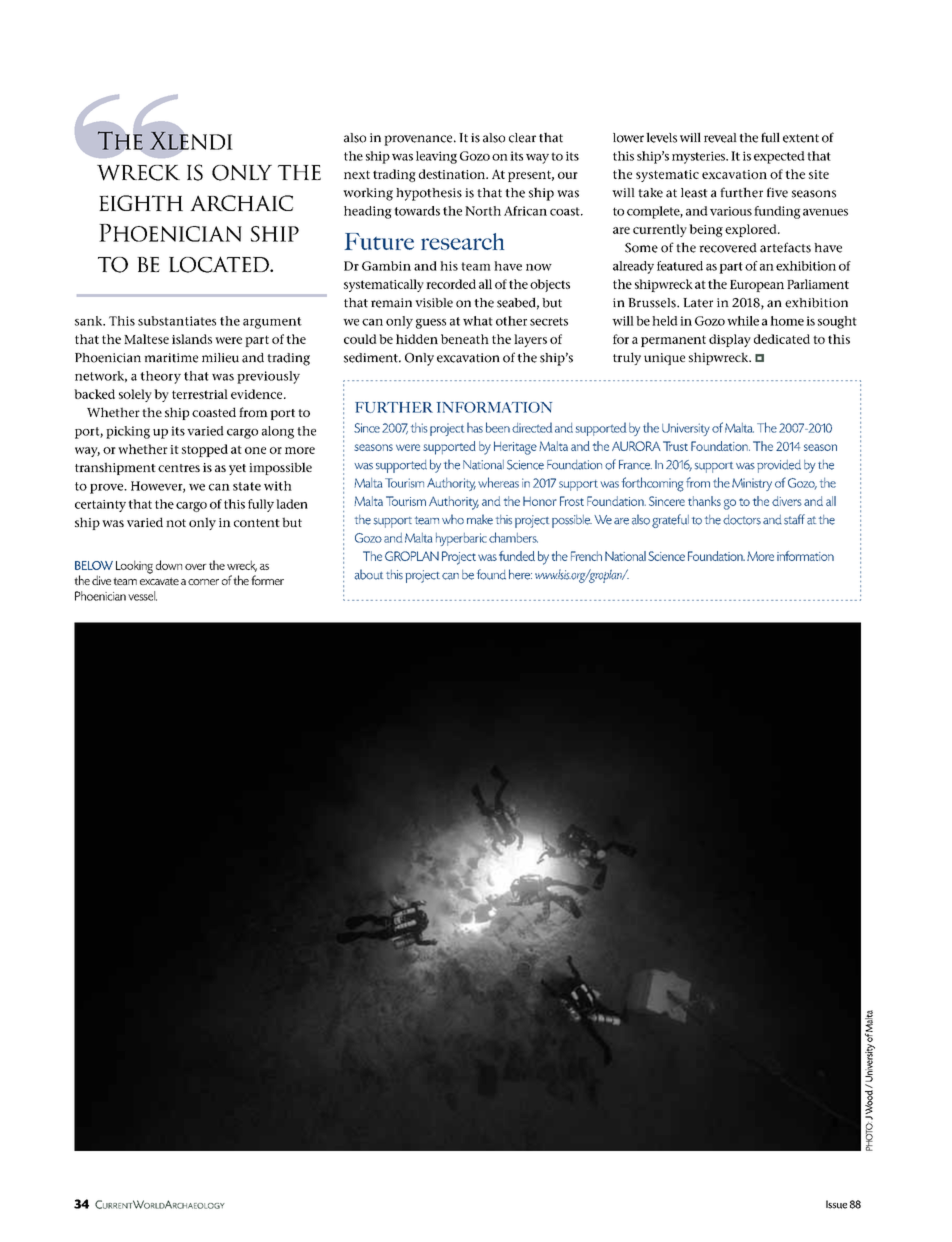 The height and width of the page is (1242, 952). I want to click on about, so click(368, 574).
